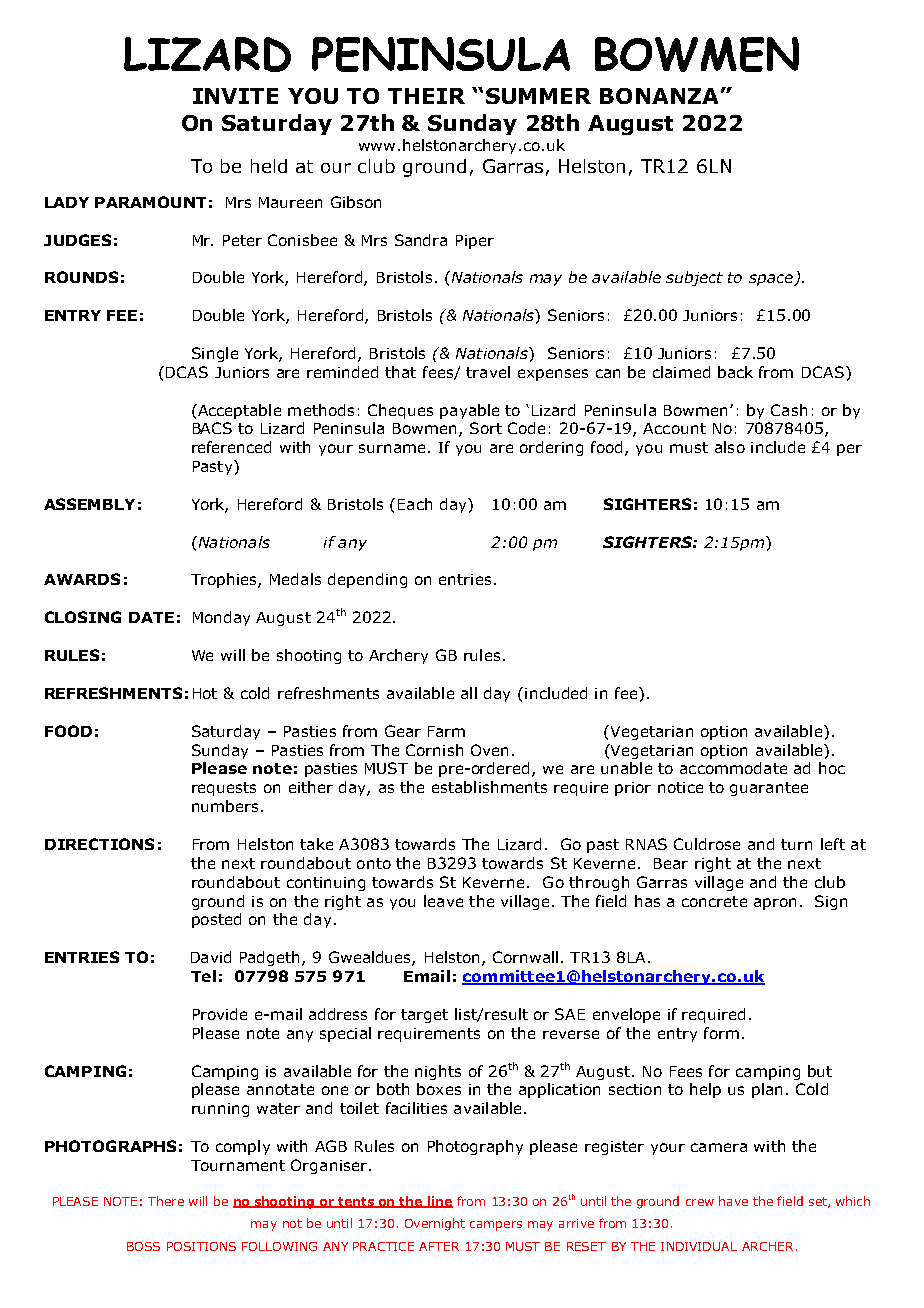 The width and height of the document is (924, 1308). Describe the element at coordinates (439, 1202) in the document. I see `line` at that location.
